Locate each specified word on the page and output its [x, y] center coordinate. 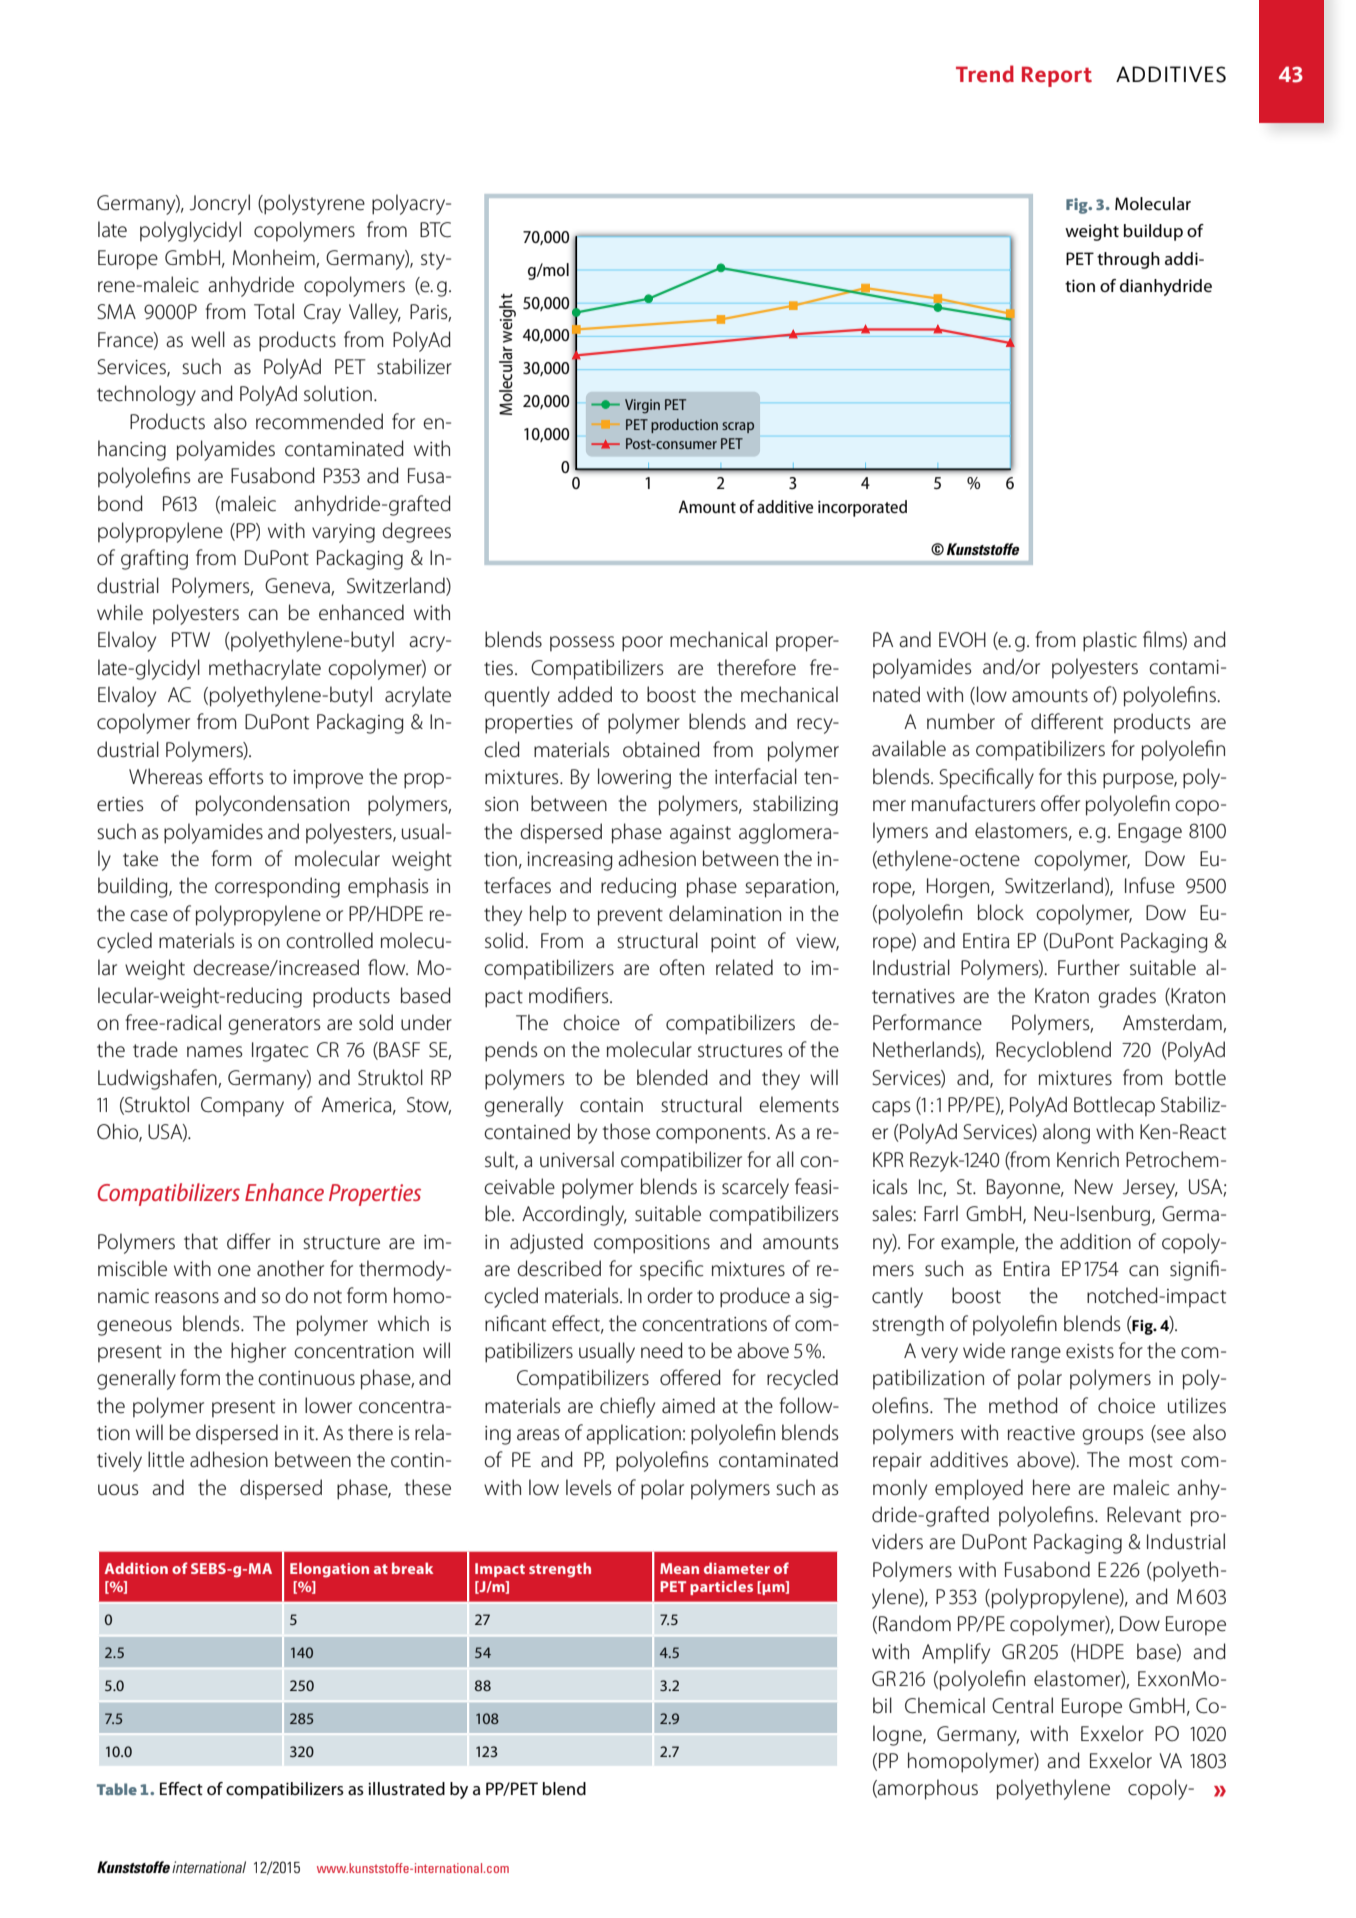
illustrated [406, 1788]
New [1094, 1187]
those [626, 1131]
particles [721, 1587]
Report [1057, 76]
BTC [435, 230]
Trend [985, 74]
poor [642, 644]
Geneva [297, 586]
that [201, 1241]
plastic [1110, 641]
